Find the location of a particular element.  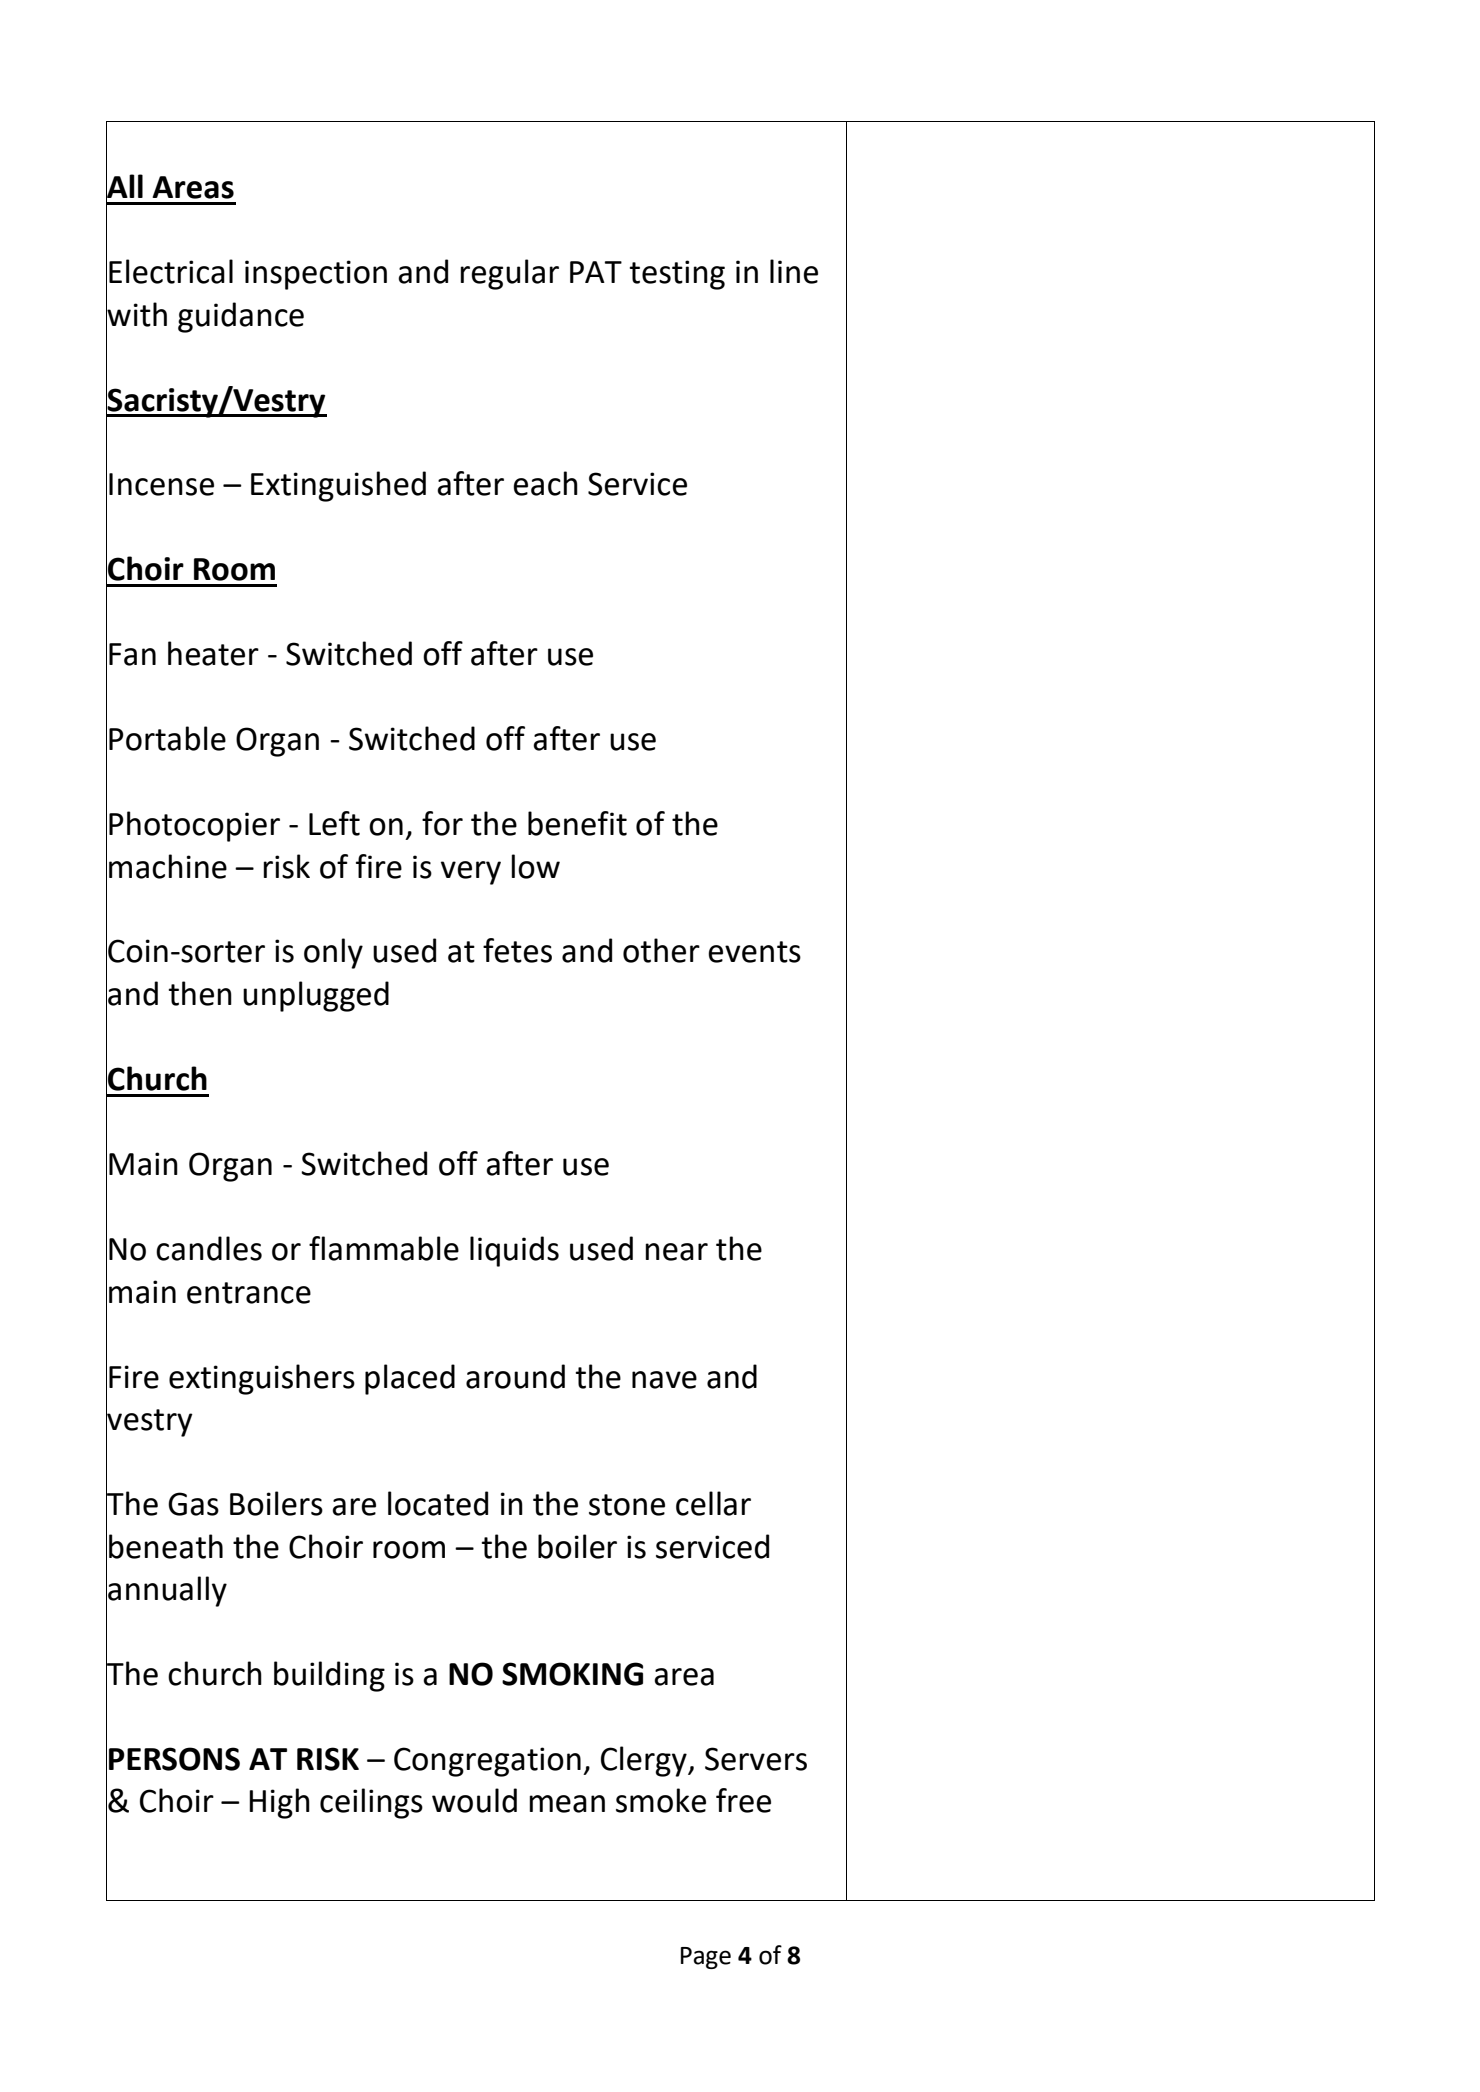

testing is located at coordinates (677, 275).
